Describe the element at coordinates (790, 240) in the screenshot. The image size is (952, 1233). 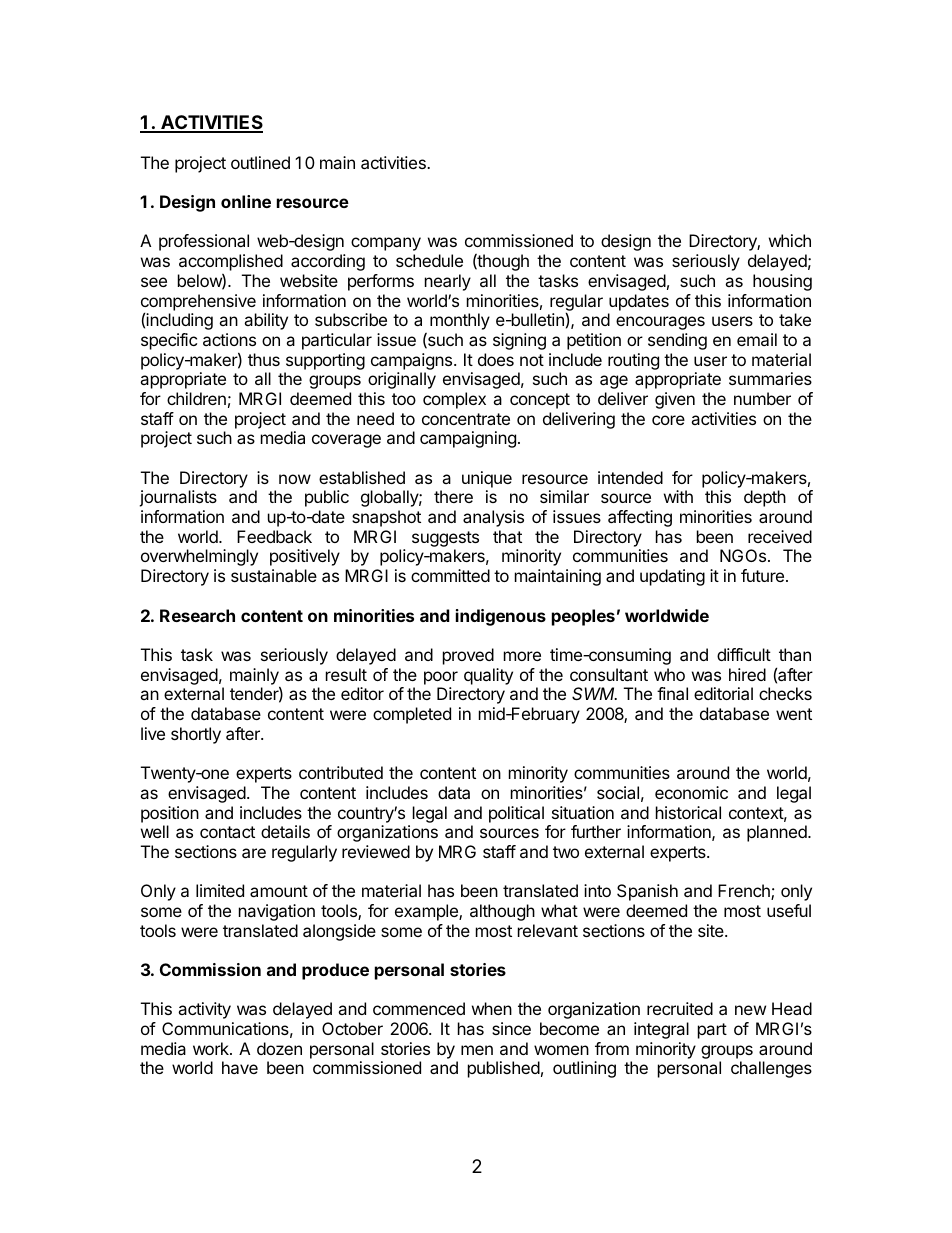
I see `which` at that location.
